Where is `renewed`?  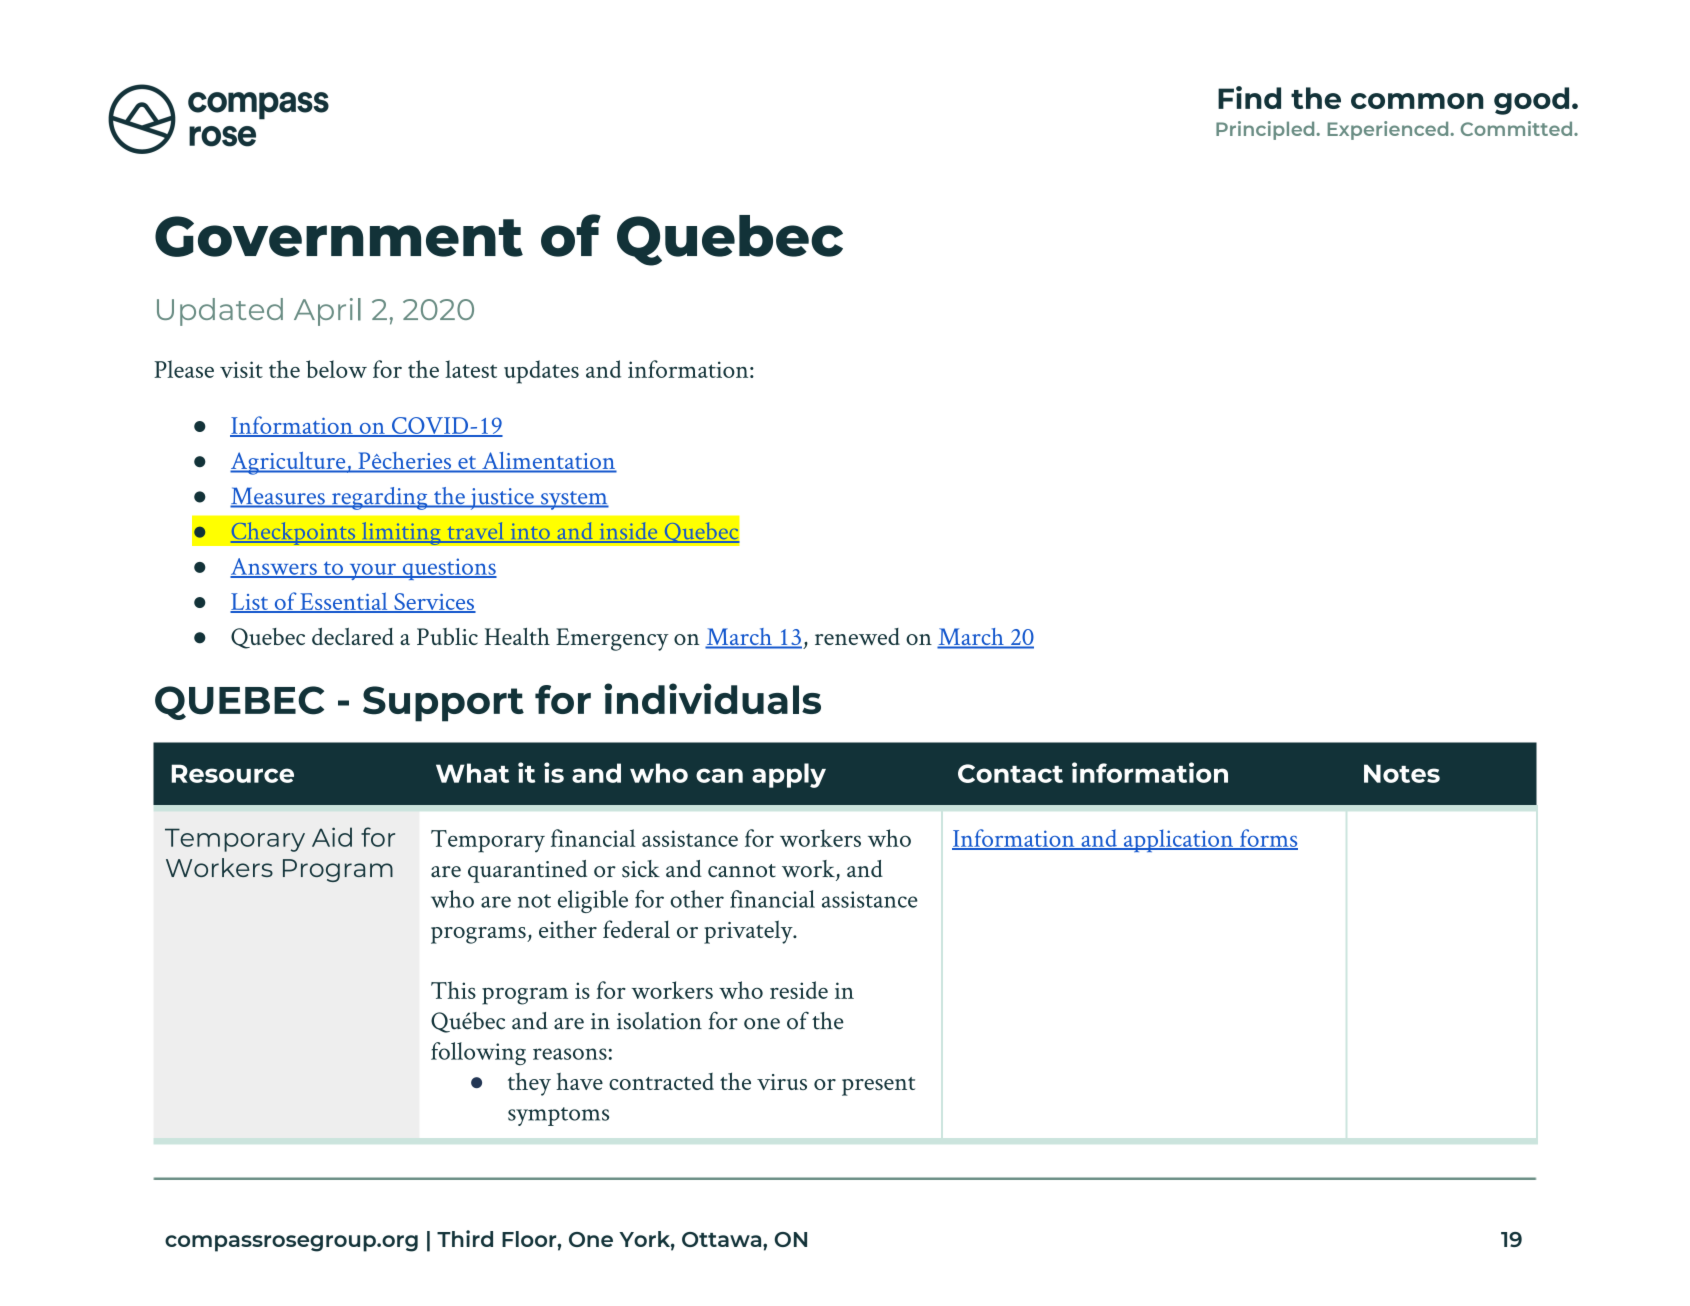
renewed is located at coordinates (857, 636).
